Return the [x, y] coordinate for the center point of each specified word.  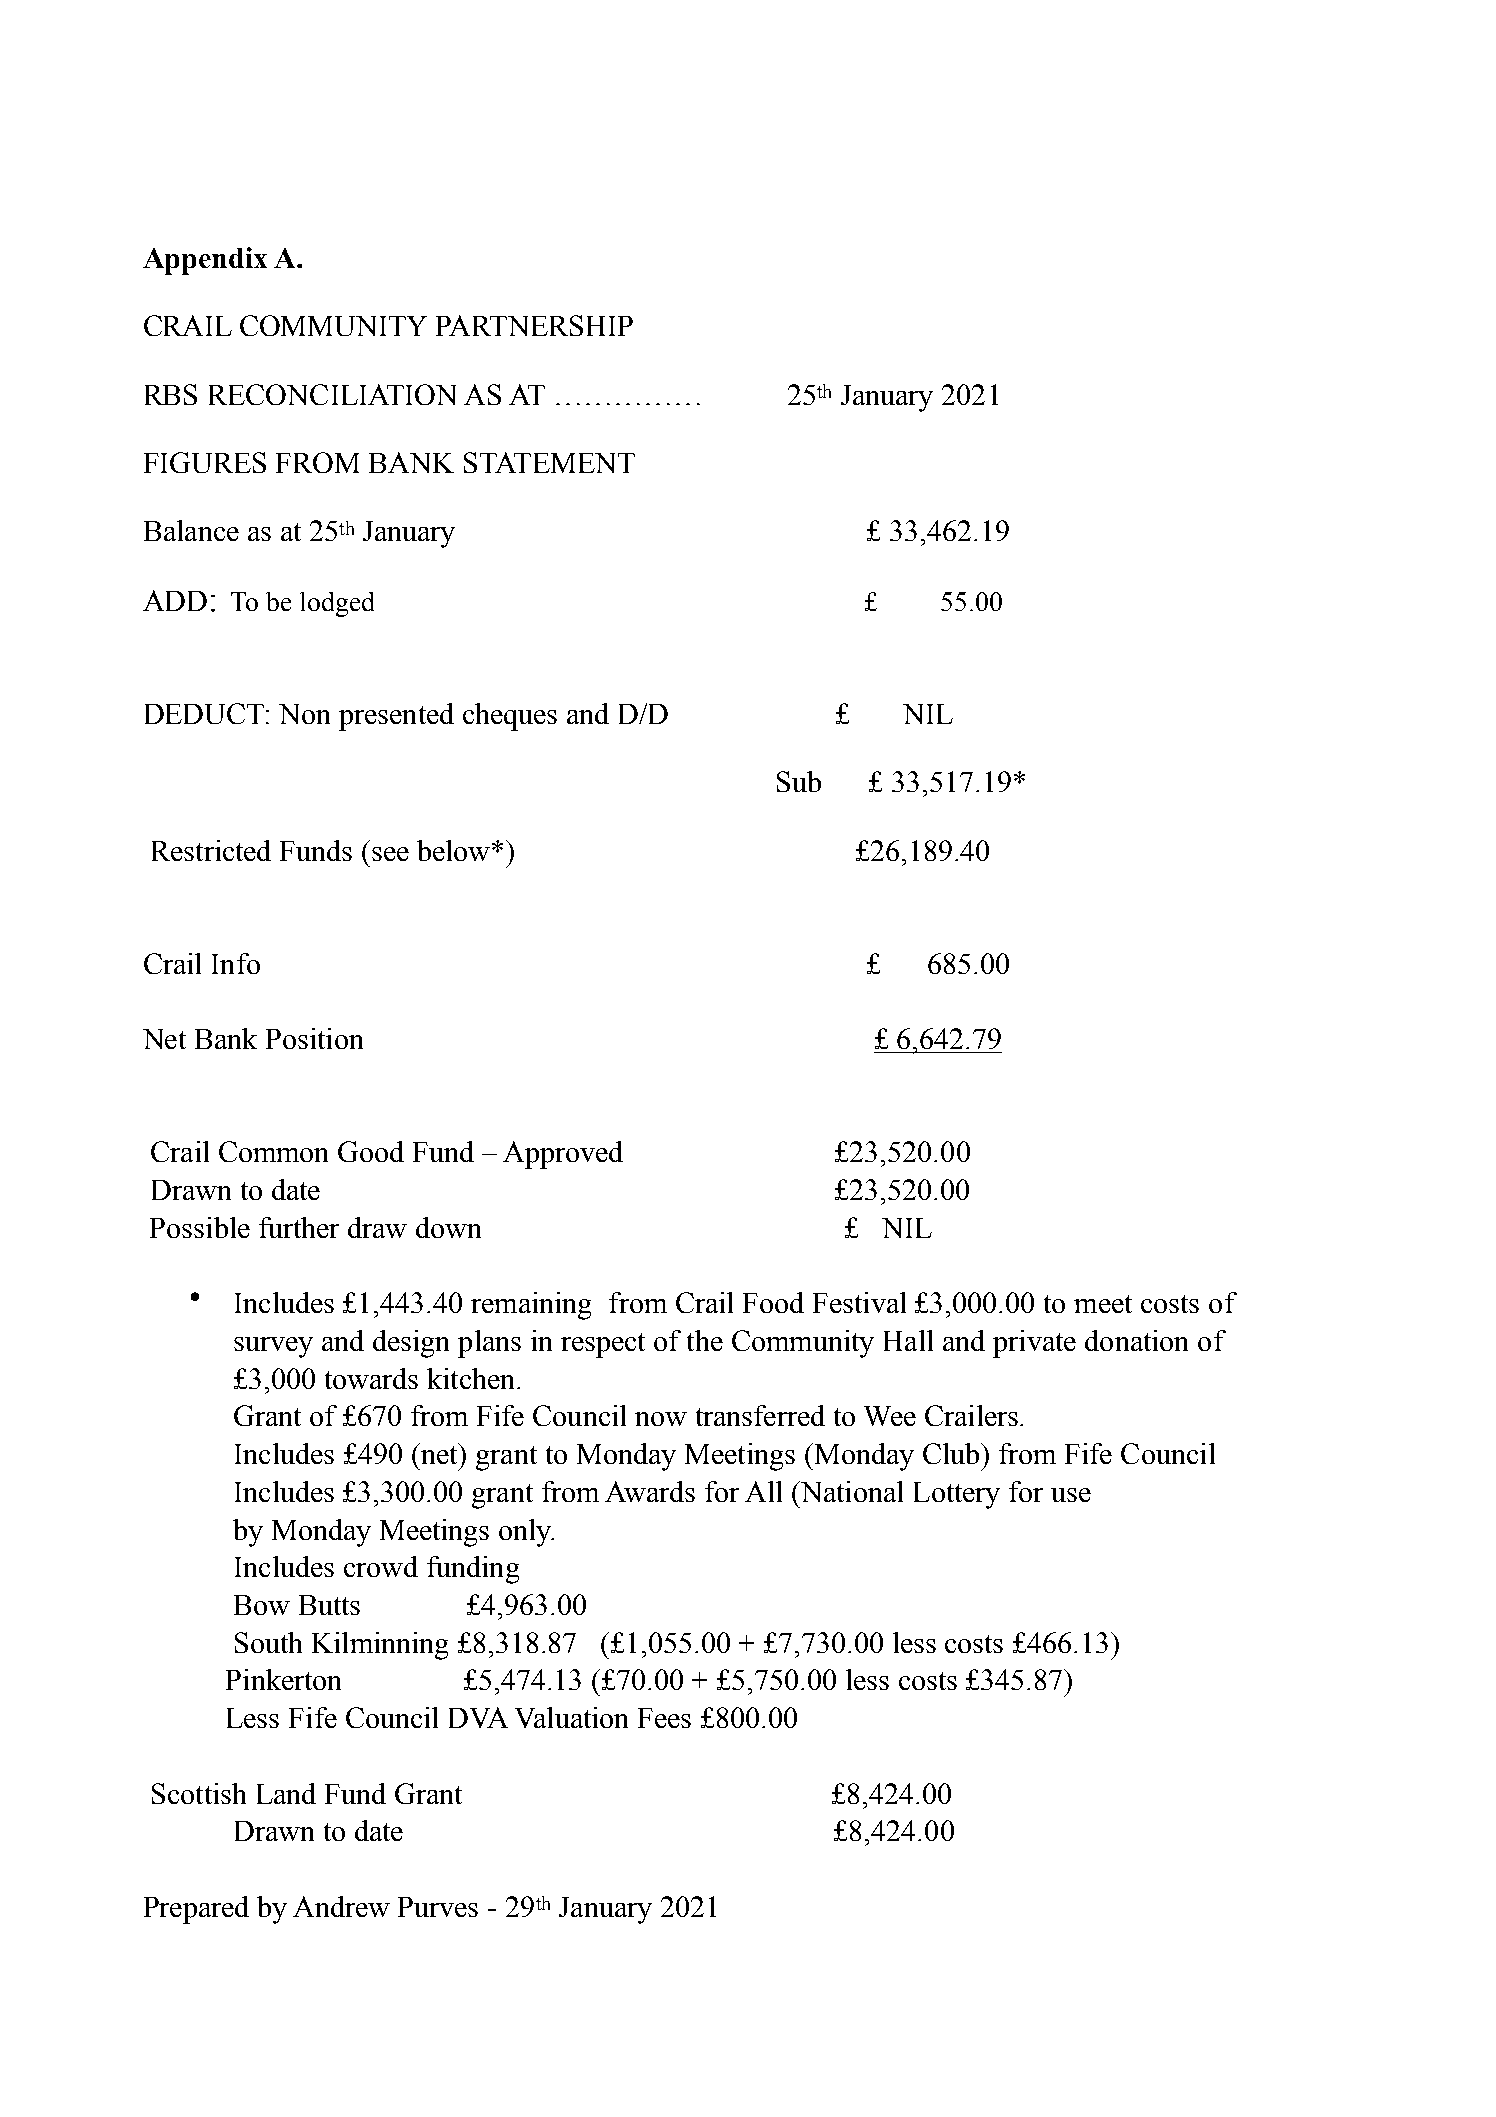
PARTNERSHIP [534, 325]
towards [371, 1378]
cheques [510, 717]
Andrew [341, 1906]
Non [304, 714]
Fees [664, 1718]
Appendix [205, 261]
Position [314, 1038]
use [1071, 1495]
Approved [563, 1155]
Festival [859, 1302]
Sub [799, 781]
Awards [650, 1491]
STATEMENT [549, 462]
